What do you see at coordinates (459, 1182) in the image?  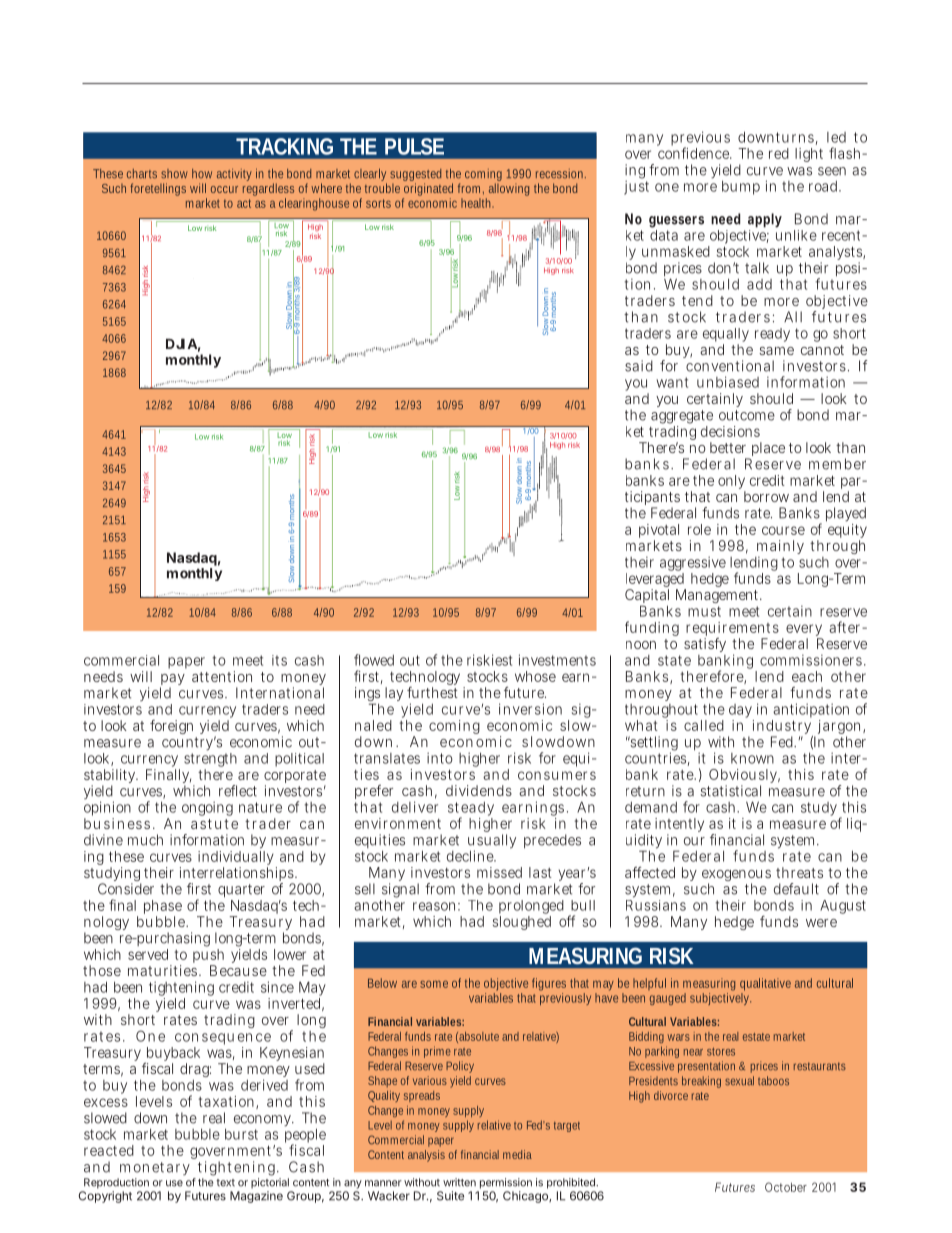 I see `written` at bounding box center [459, 1182].
